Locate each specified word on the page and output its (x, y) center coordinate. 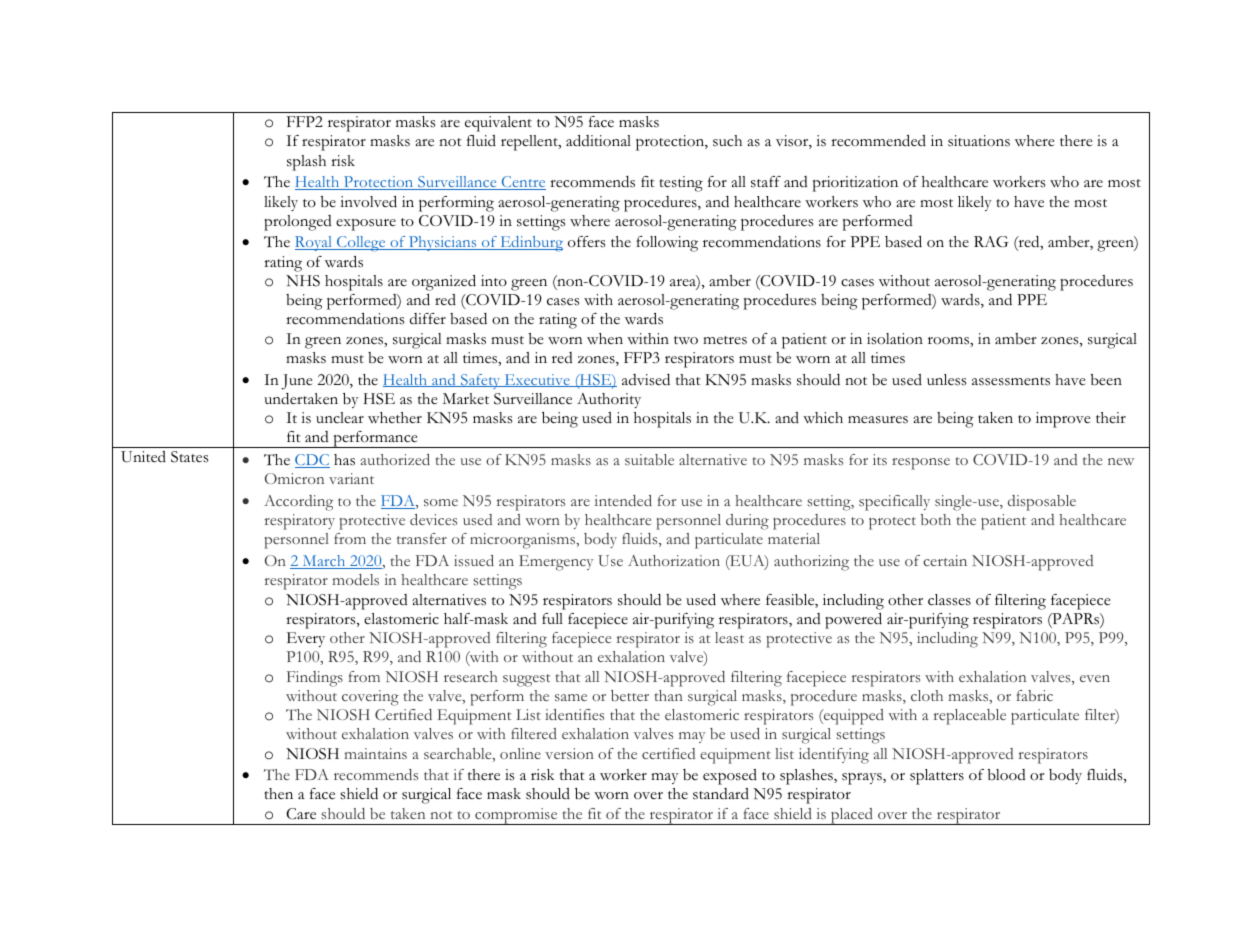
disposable (1042, 503)
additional (598, 141)
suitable (649, 459)
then (278, 794)
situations (979, 141)
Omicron (294, 478)
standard (721, 794)
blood (1007, 775)
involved (368, 202)
